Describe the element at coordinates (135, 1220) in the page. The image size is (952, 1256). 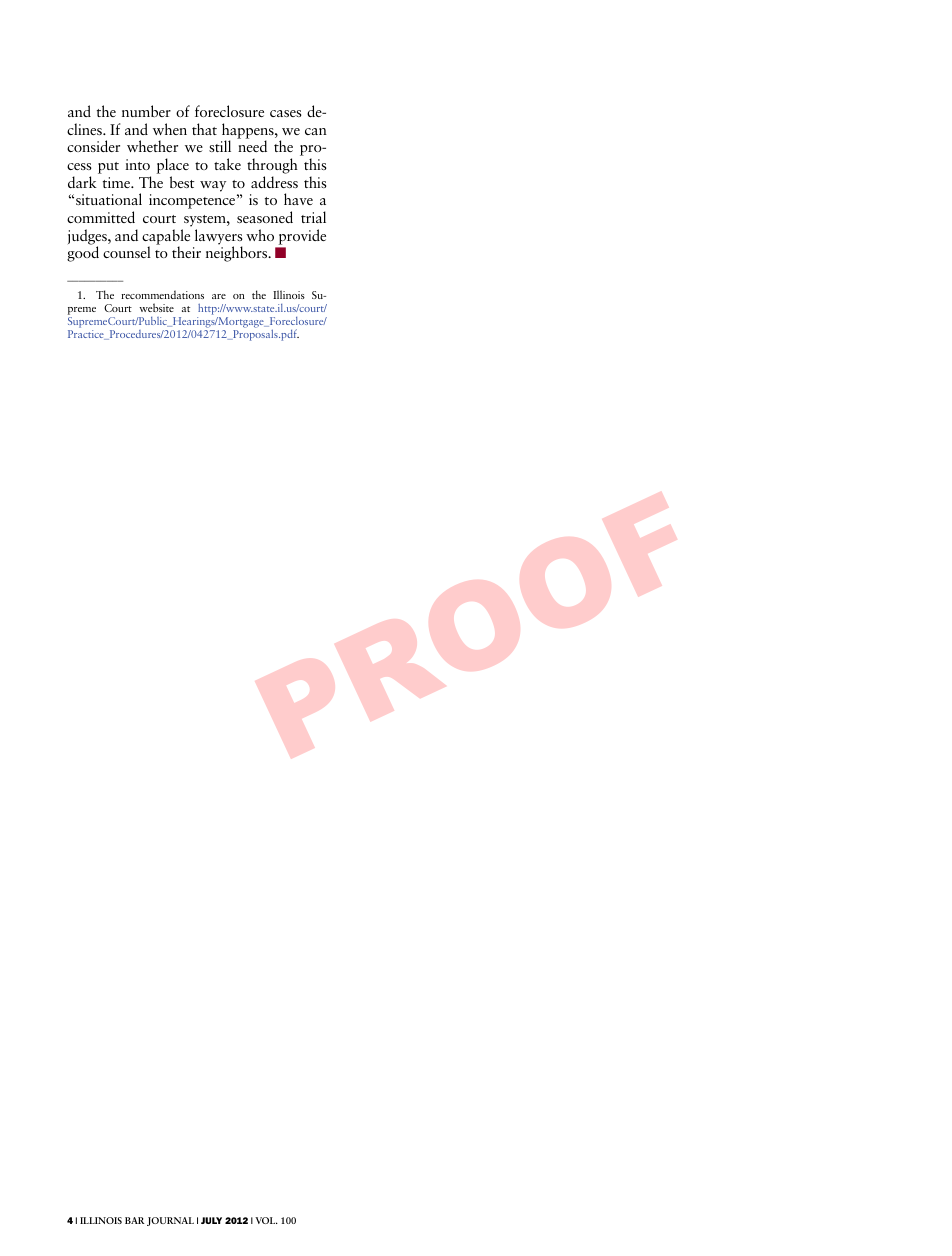
I see `Bar` at that location.
